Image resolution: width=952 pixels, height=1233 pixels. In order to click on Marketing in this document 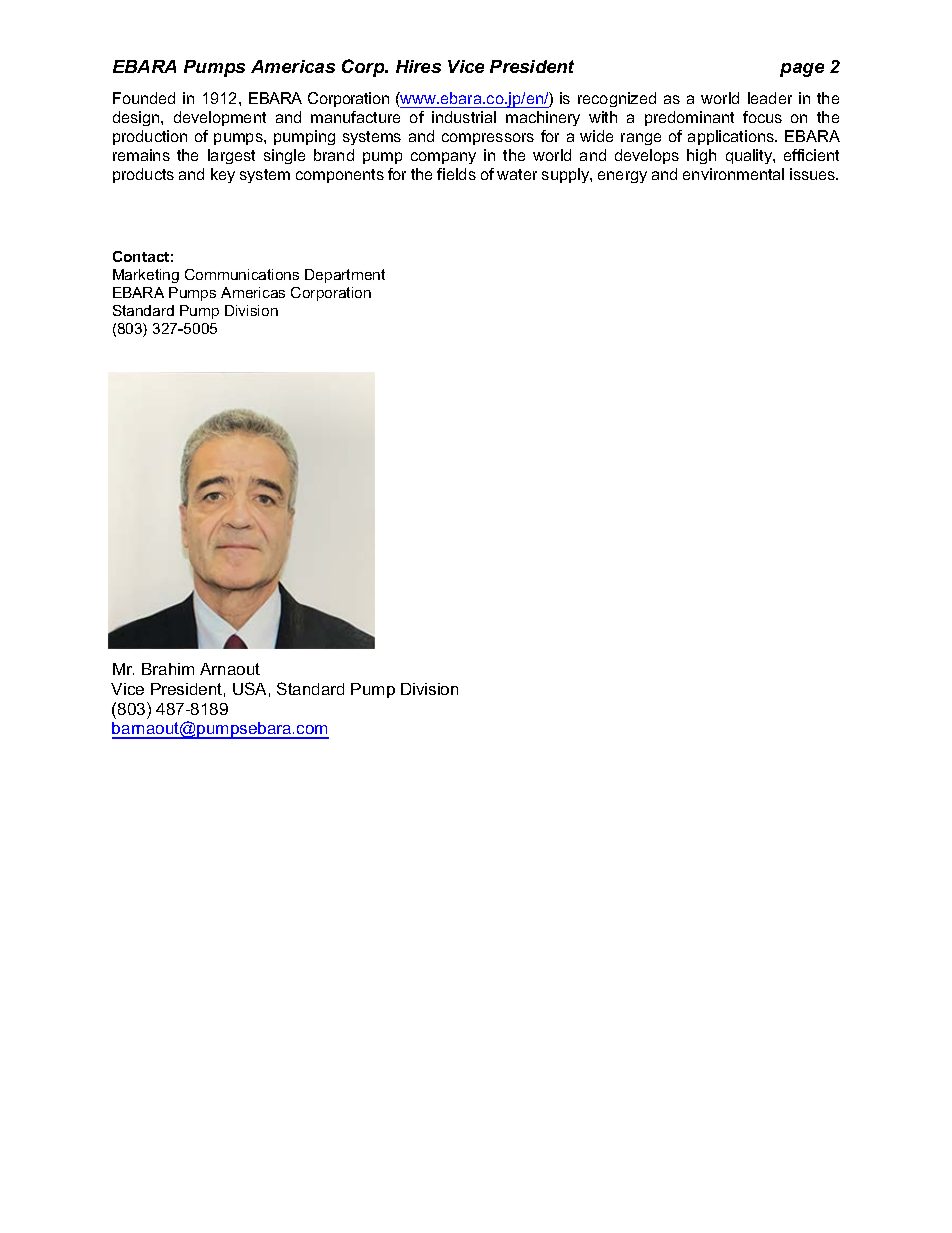, I will do `click(146, 276)`.
